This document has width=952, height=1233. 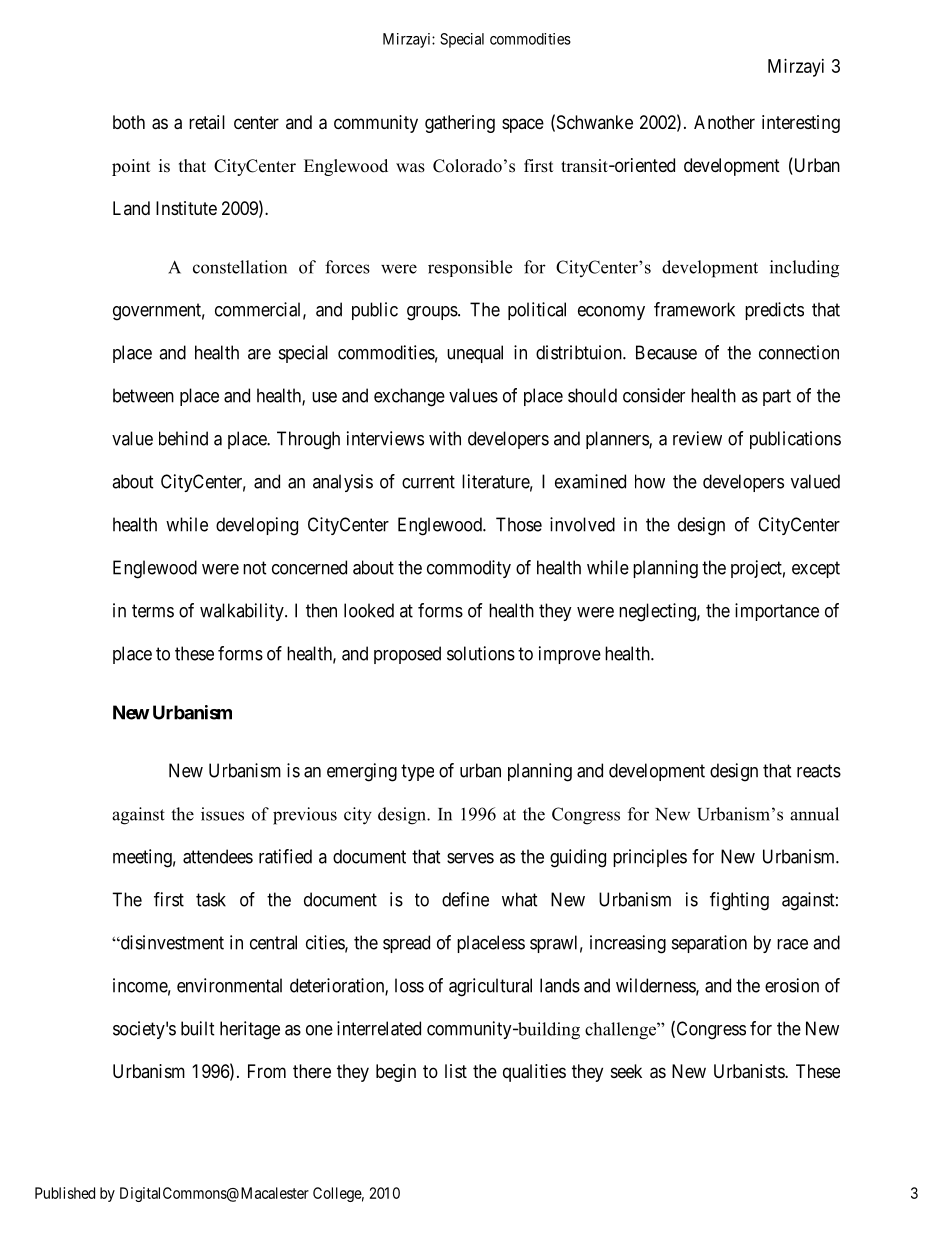 I want to click on task, so click(x=211, y=899).
